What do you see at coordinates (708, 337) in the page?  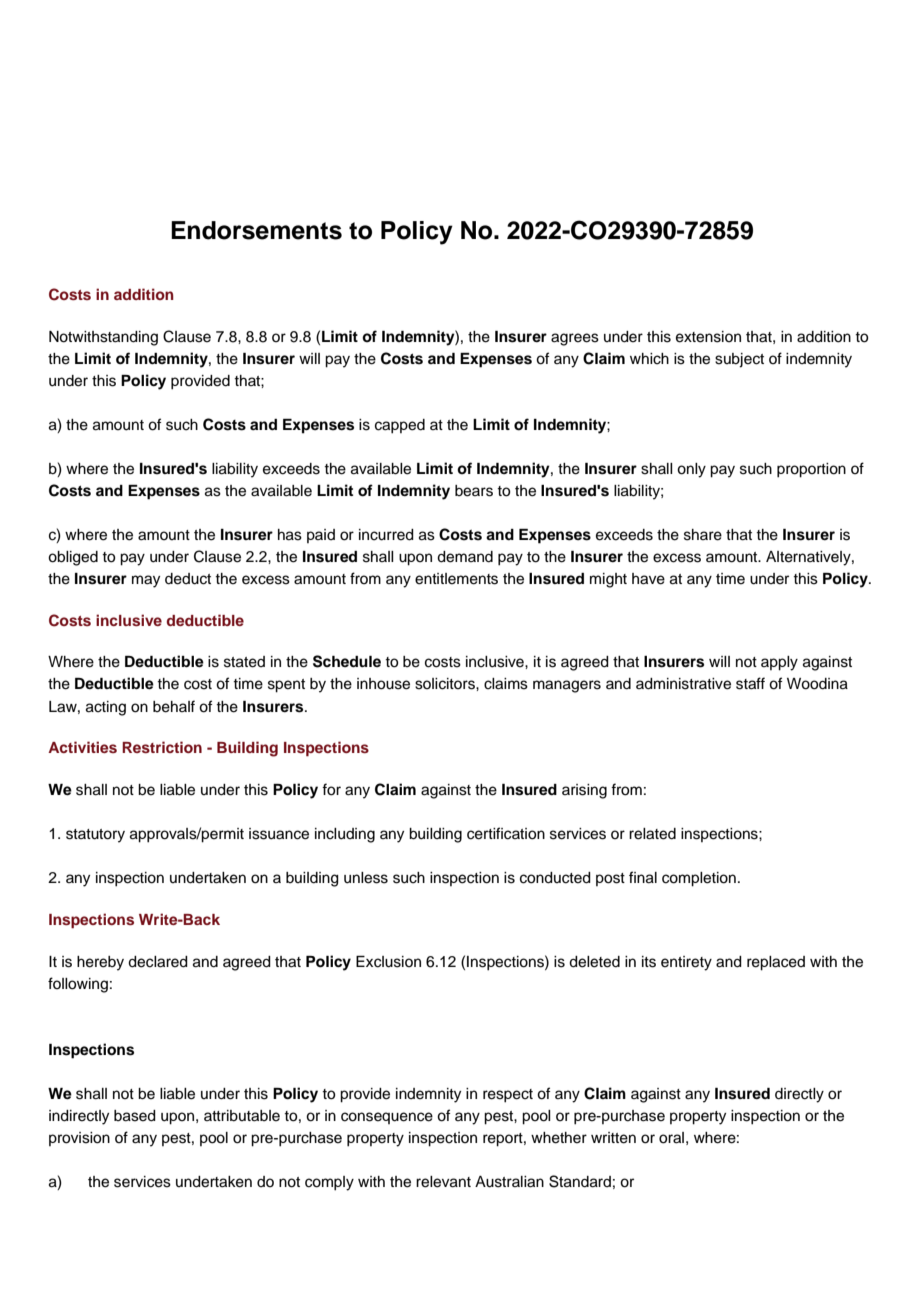 I see `extension` at bounding box center [708, 337].
